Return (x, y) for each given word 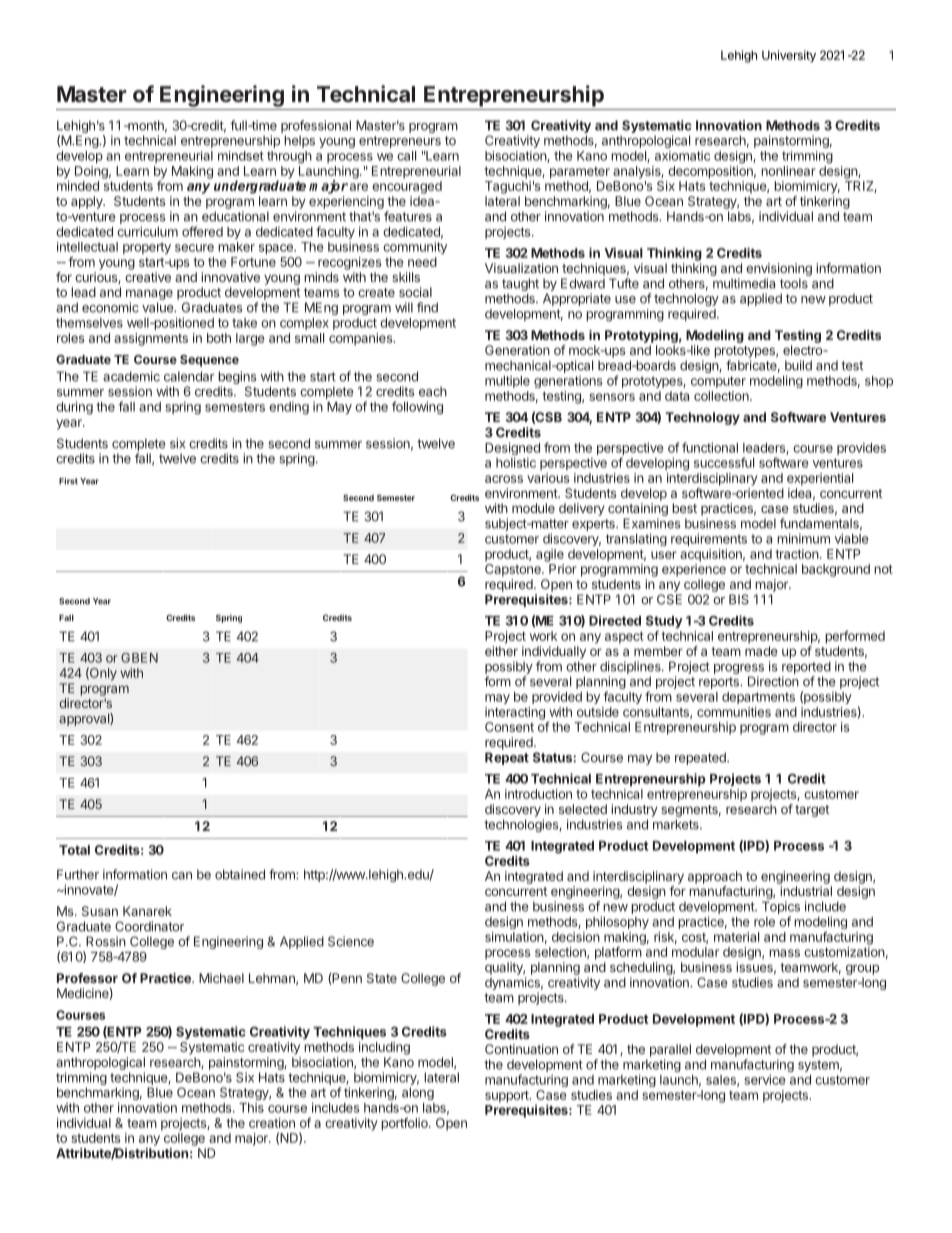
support (508, 1097)
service (765, 1079)
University (789, 56)
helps (299, 141)
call (406, 156)
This (251, 1107)
